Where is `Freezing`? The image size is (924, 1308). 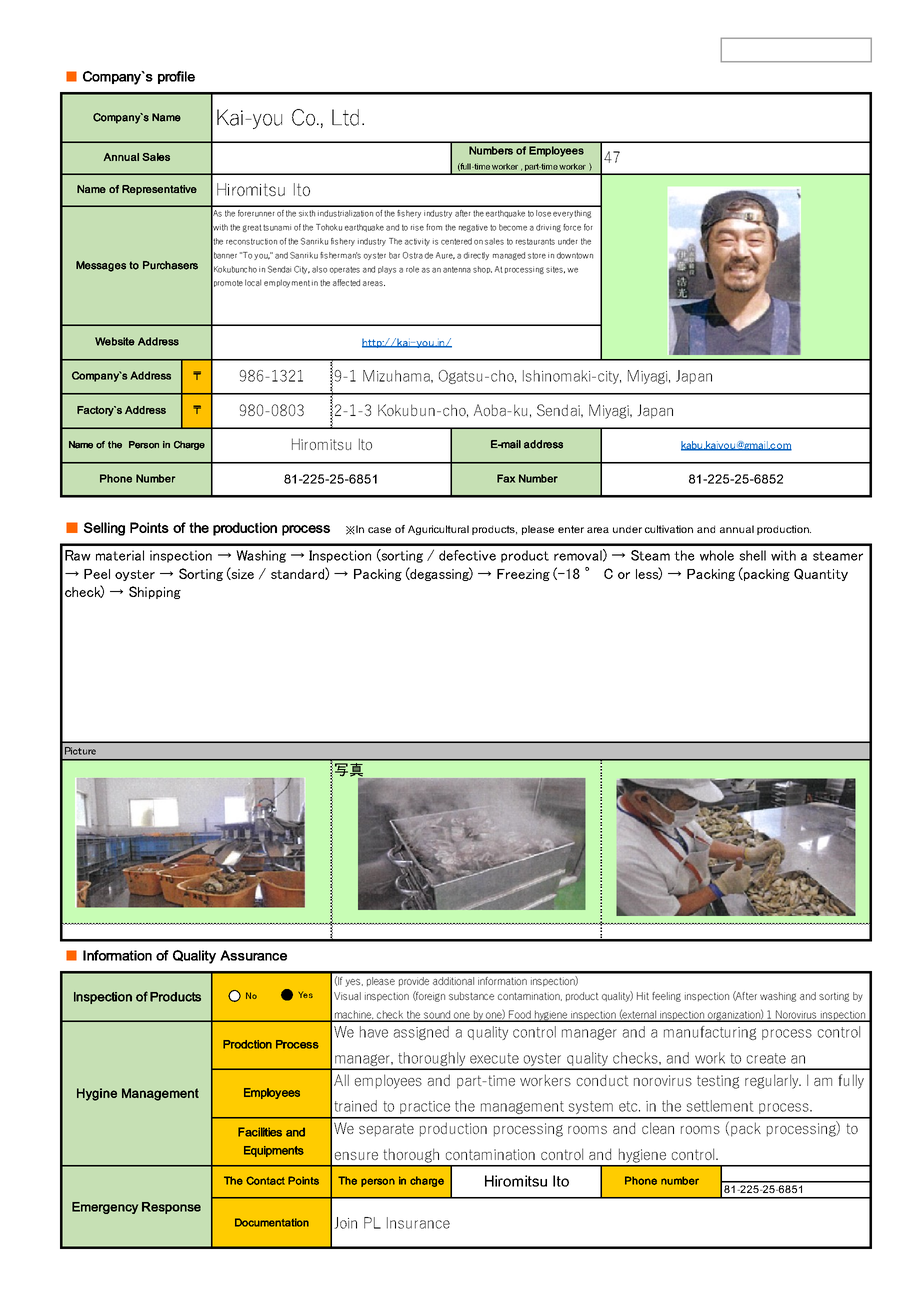
Freezing is located at coordinates (523, 575).
